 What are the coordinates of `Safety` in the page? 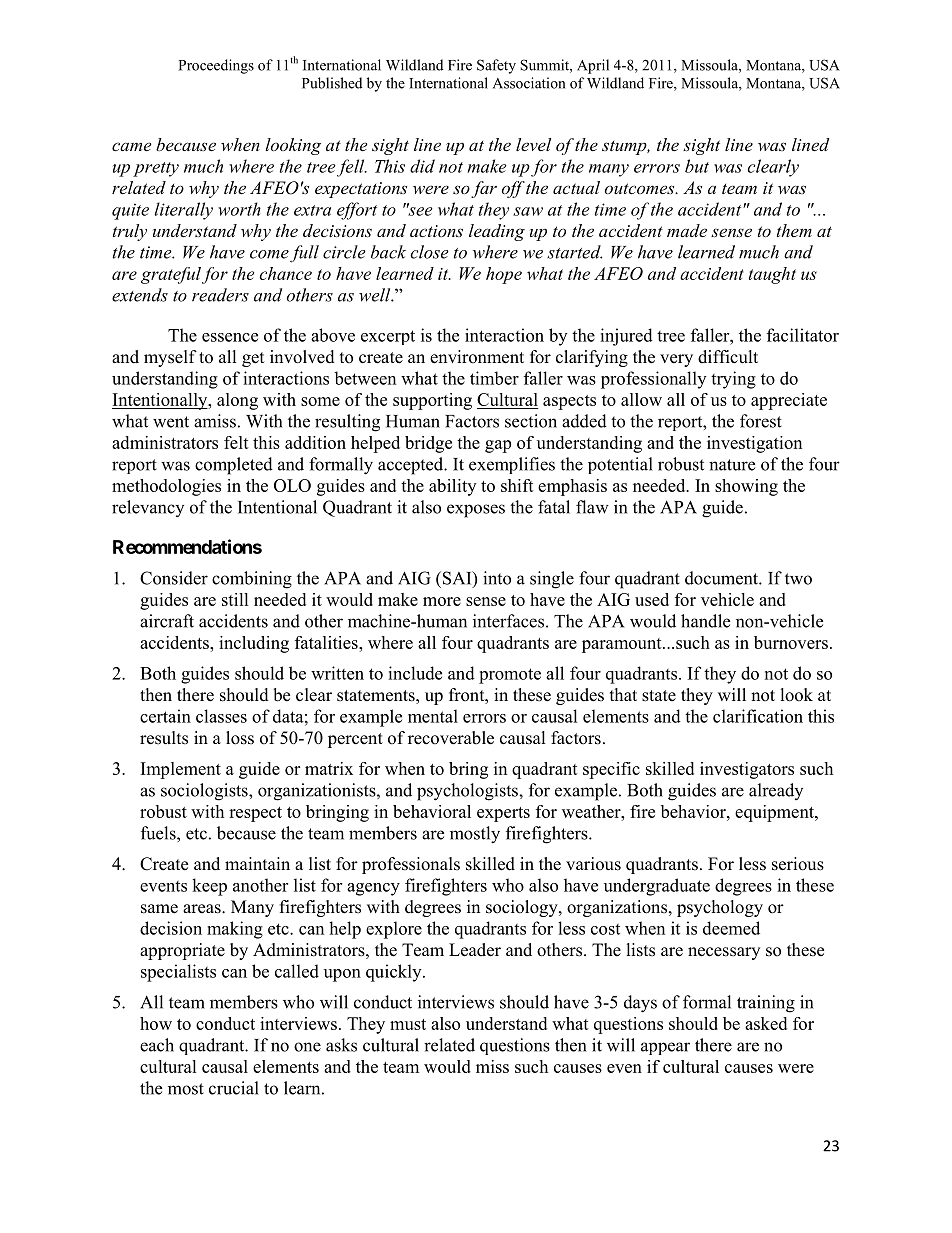 It's located at (496, 66).
